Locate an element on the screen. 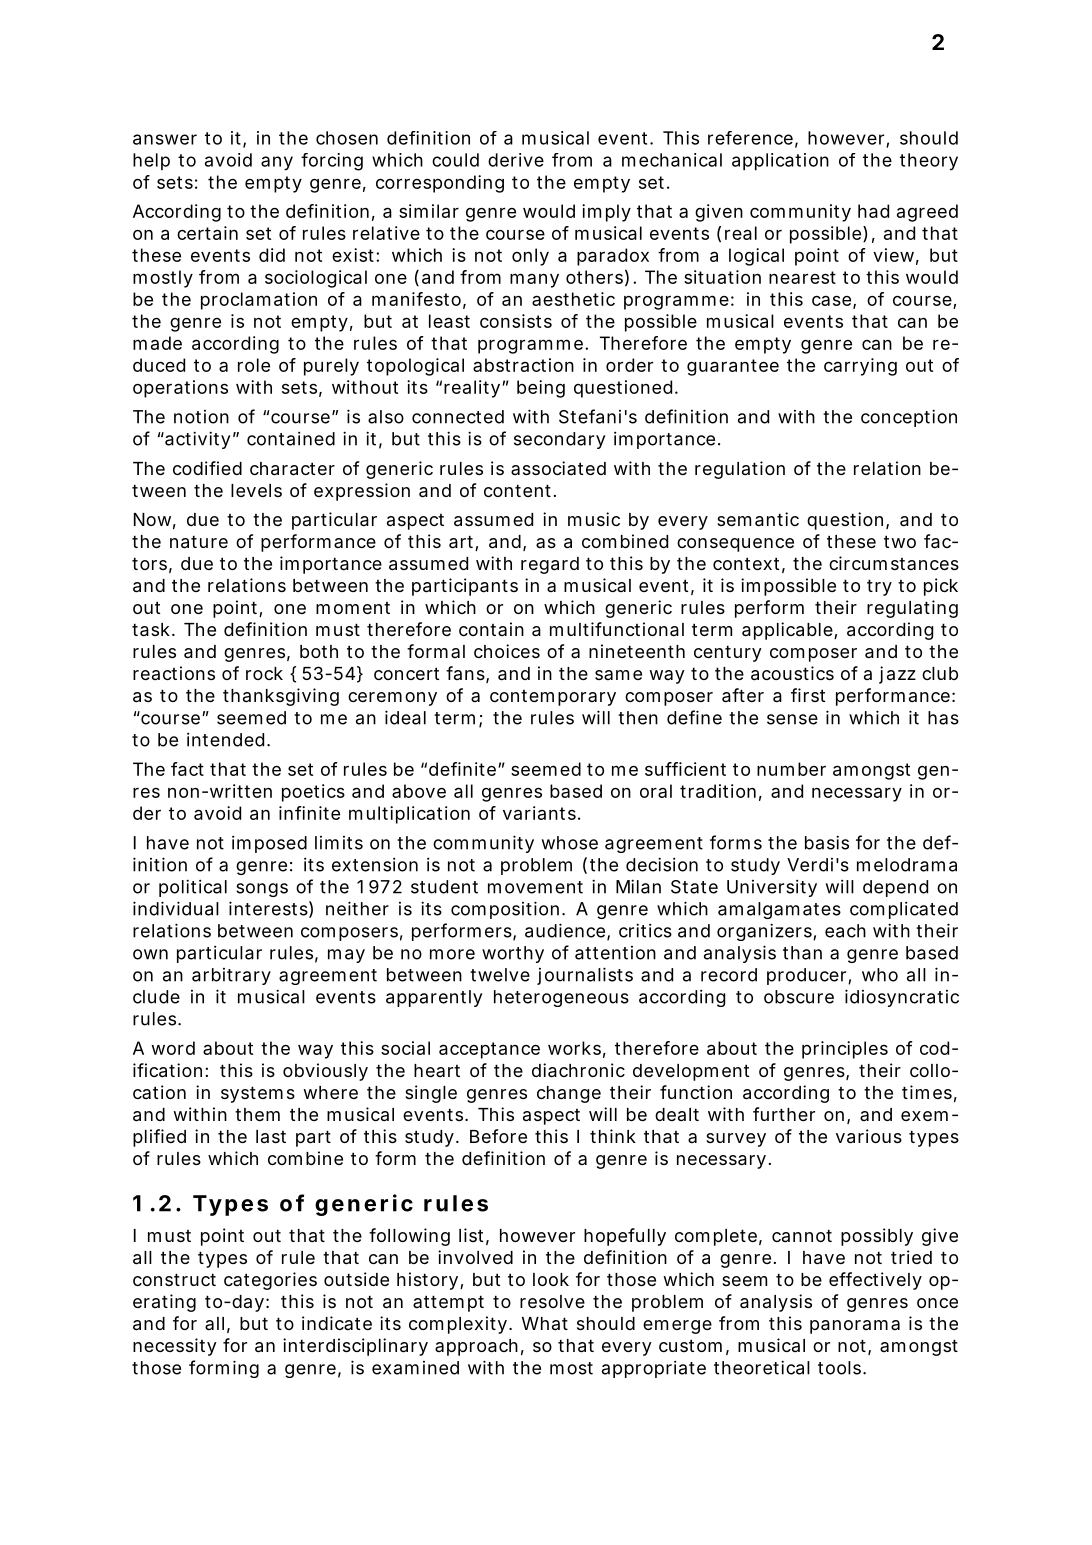 This screenshot has width=1092, height=1545. intended is located at coordinates (225, 739).
